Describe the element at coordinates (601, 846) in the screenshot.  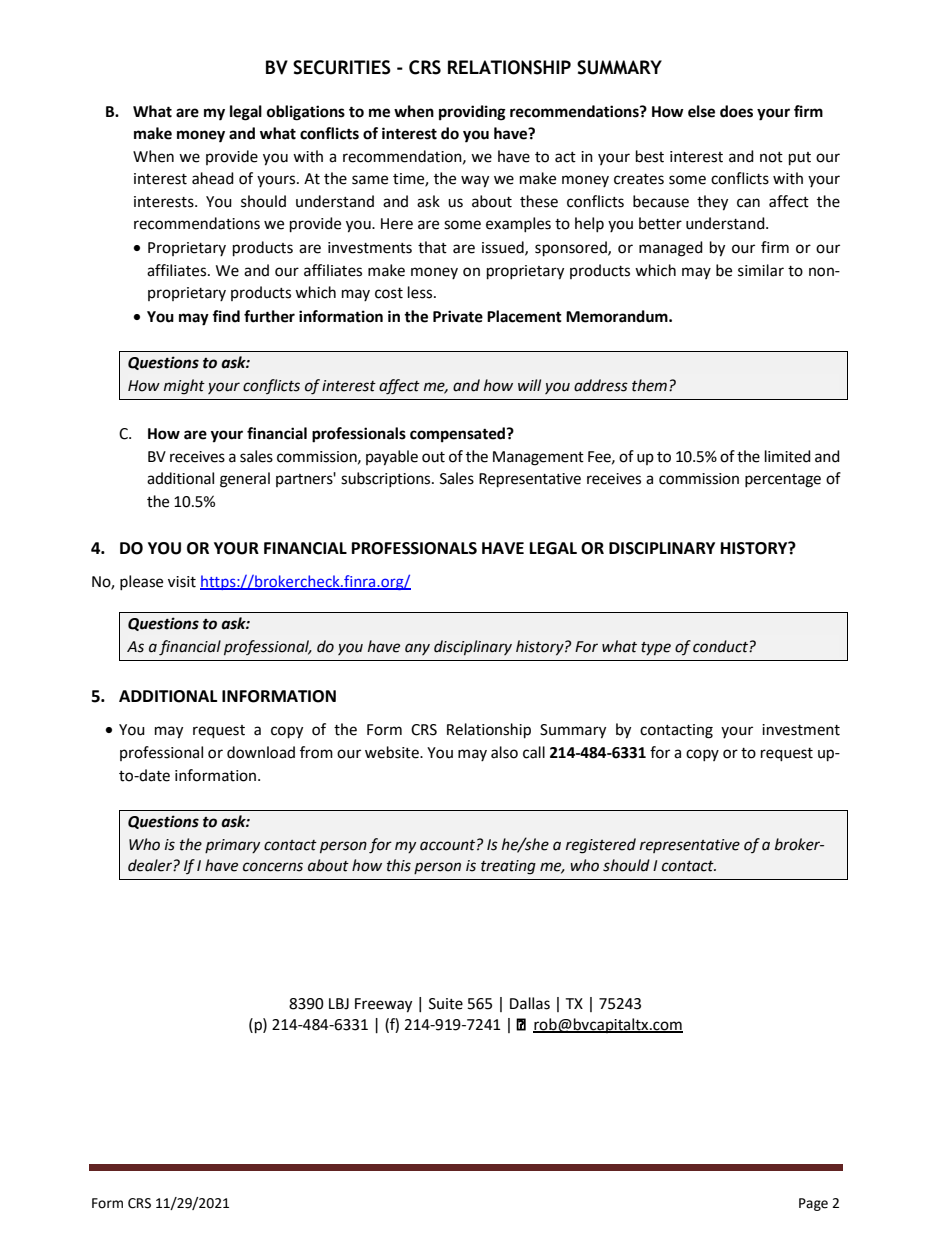
I see `registered` at that location.
